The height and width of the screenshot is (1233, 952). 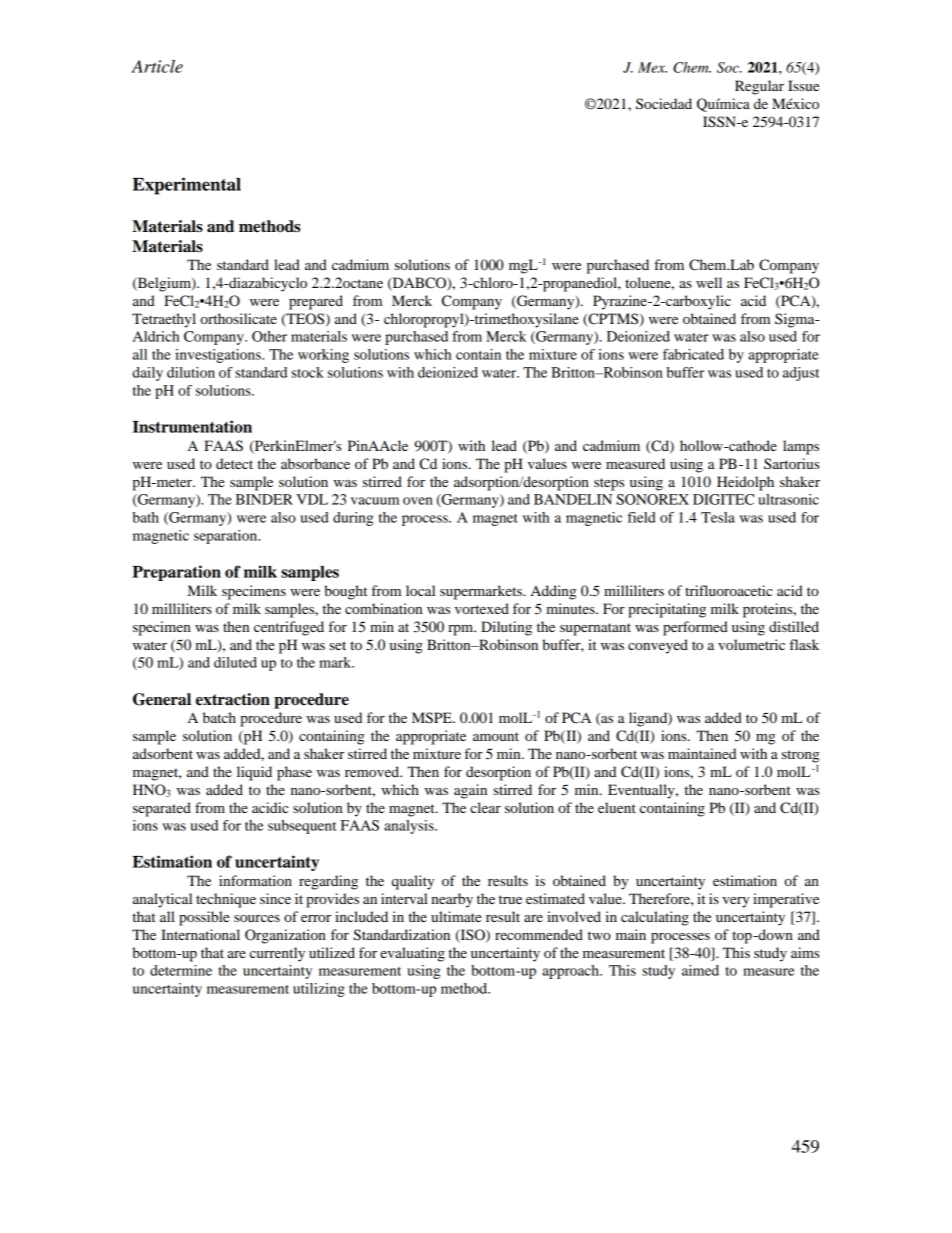 I want to click on evaluating, so click(x=412, y=954).
